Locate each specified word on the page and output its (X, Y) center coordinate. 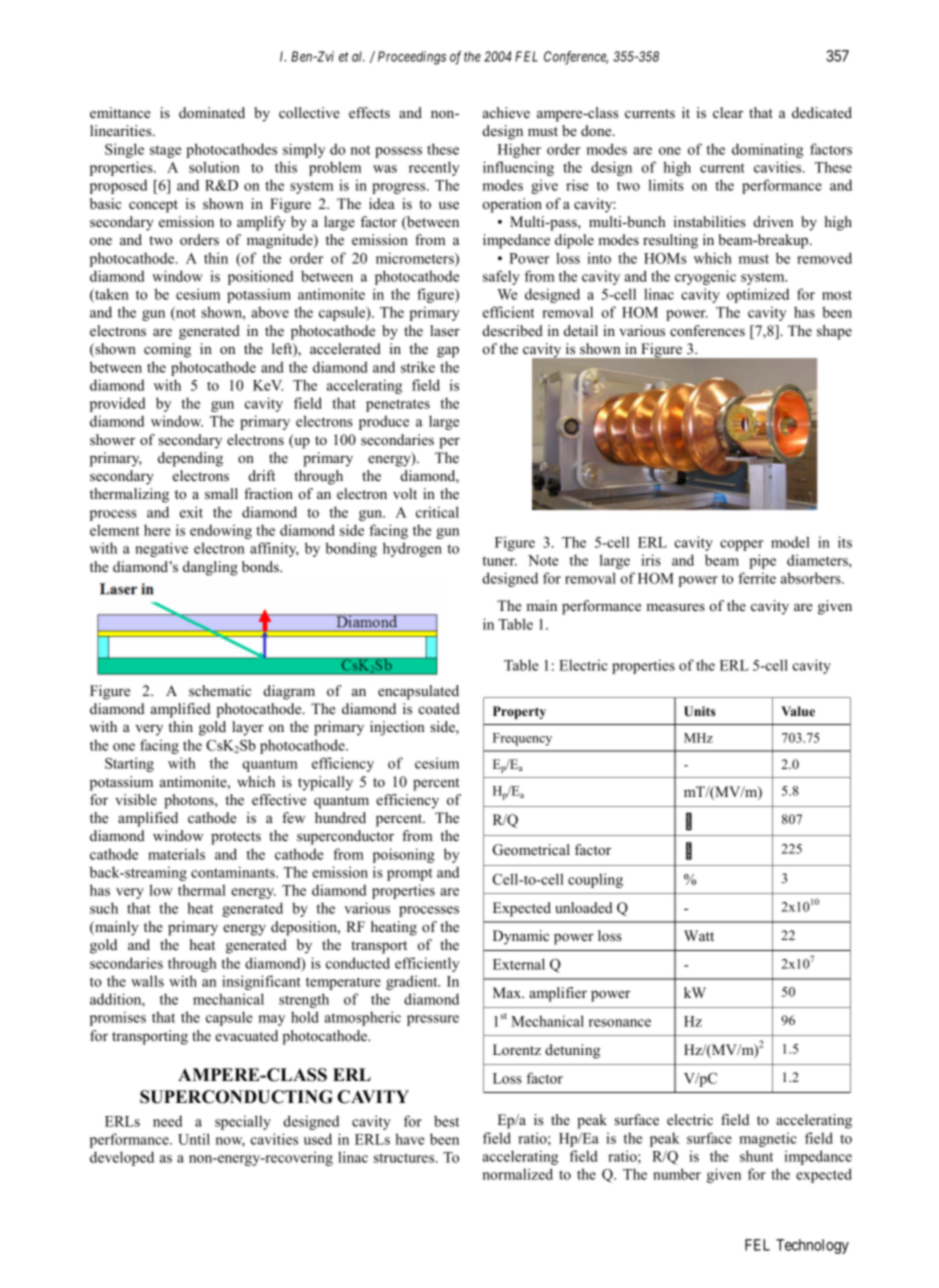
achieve (506, 112)
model (790, 542)
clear (728, 112)
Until (194, 1139)
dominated (212, 112)
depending (190, 459)
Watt (699, 935)
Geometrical (531, 850)
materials (176, 854)
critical (437, 512)
